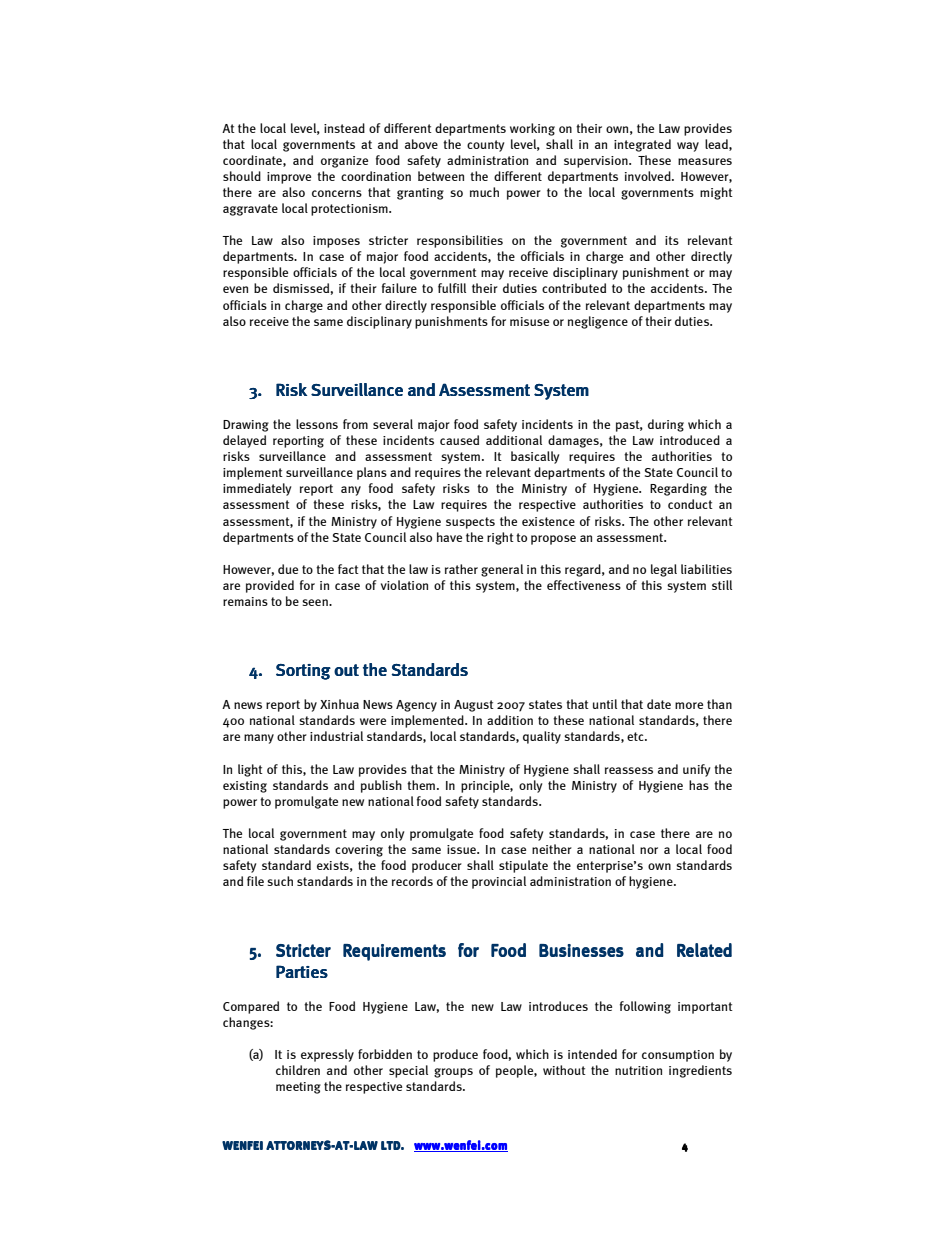 The image size is (952, 1233). Describe the element at coordinates (298, 1070) in the image. I see `children` at that location.
